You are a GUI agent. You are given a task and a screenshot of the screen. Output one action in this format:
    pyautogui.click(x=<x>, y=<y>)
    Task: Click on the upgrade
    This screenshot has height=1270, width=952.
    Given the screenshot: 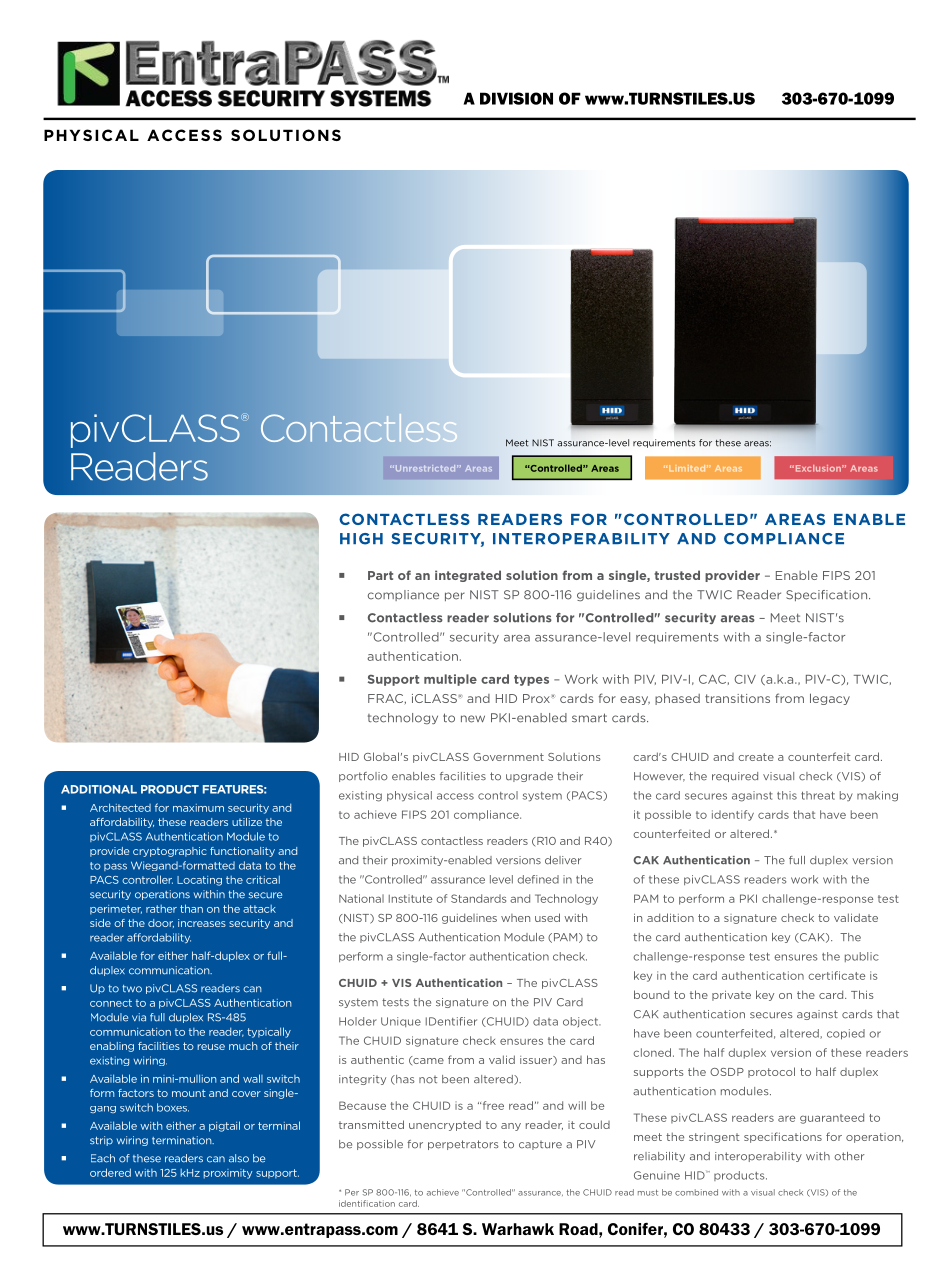 What is the action you would take?
    pyautogui.click(x=529, y=777)
